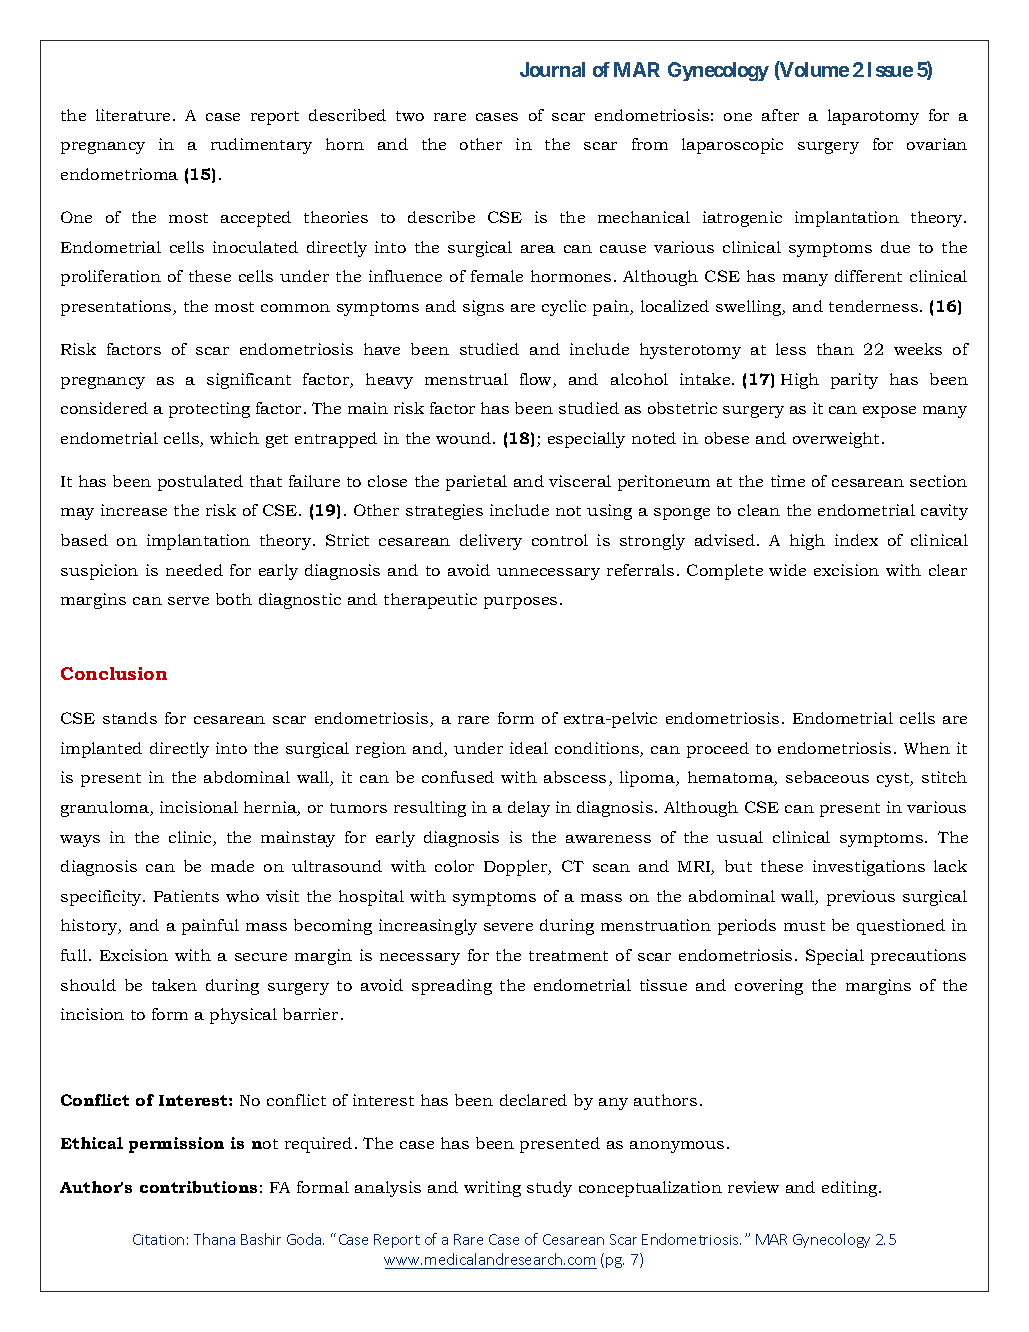 The width and height of the page is (1029, 1332). What do you see at coordinates (483, 308) in the page?
I see `signs` at bounding box center [483, 308].
